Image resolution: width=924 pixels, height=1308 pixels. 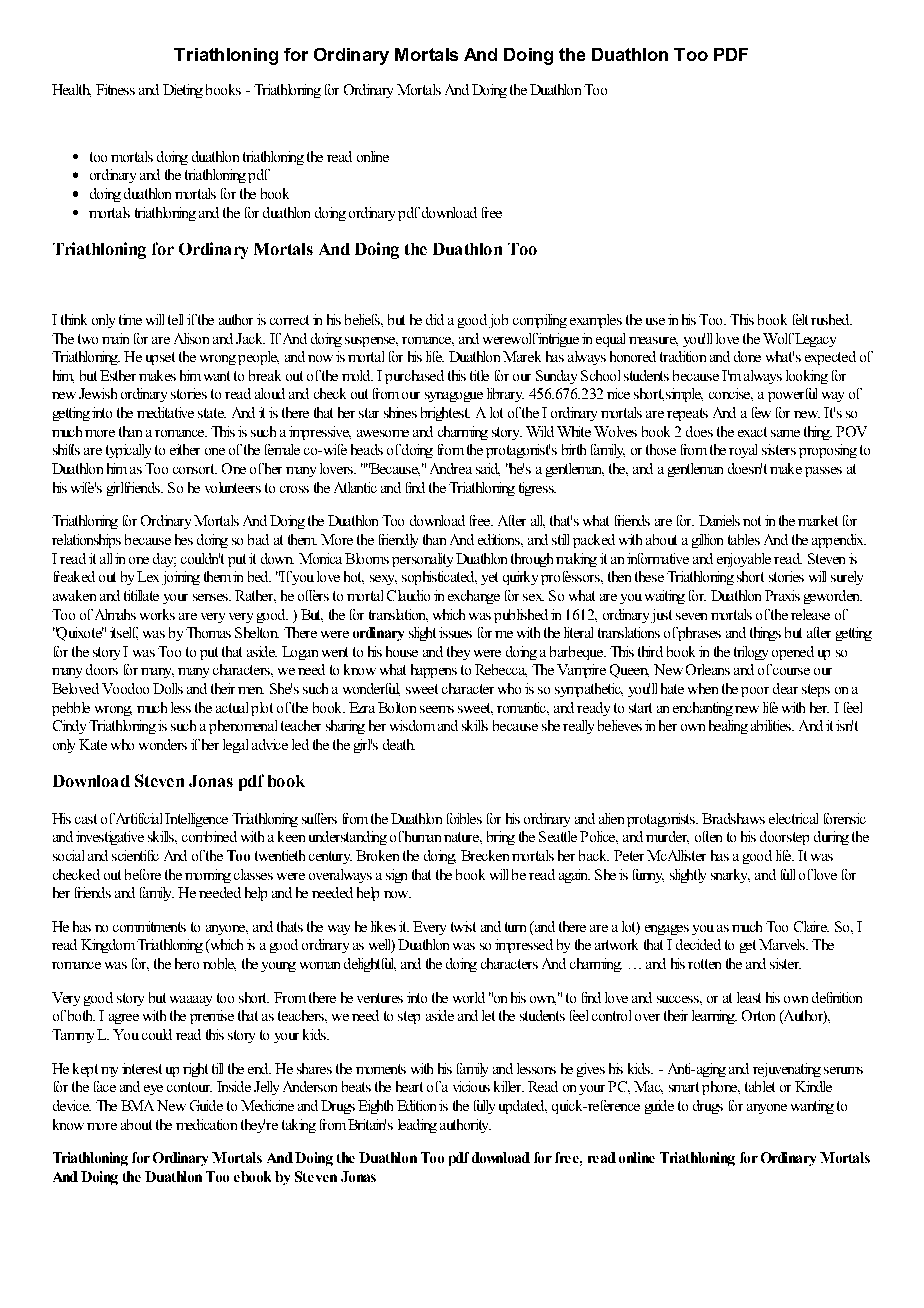 What do you see at coordinates (142, 1068) in the page?
I see `interest` at bounding box center [142, 1068].
